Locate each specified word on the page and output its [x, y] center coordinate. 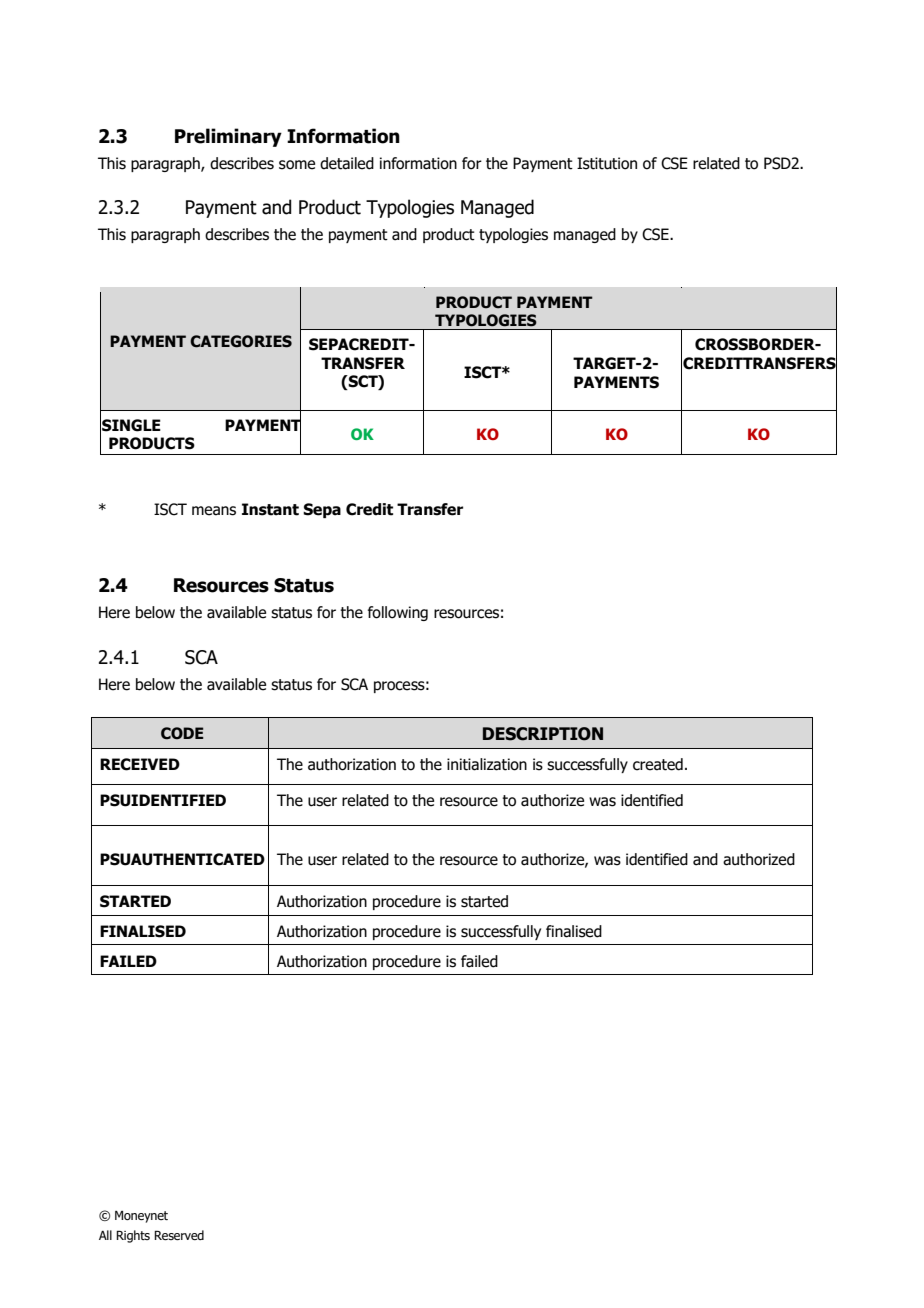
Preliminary [228, 137]
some [297, 165]
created [658, 764]
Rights [133, 1236]
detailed [347, 163]
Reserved [179, 1235]
